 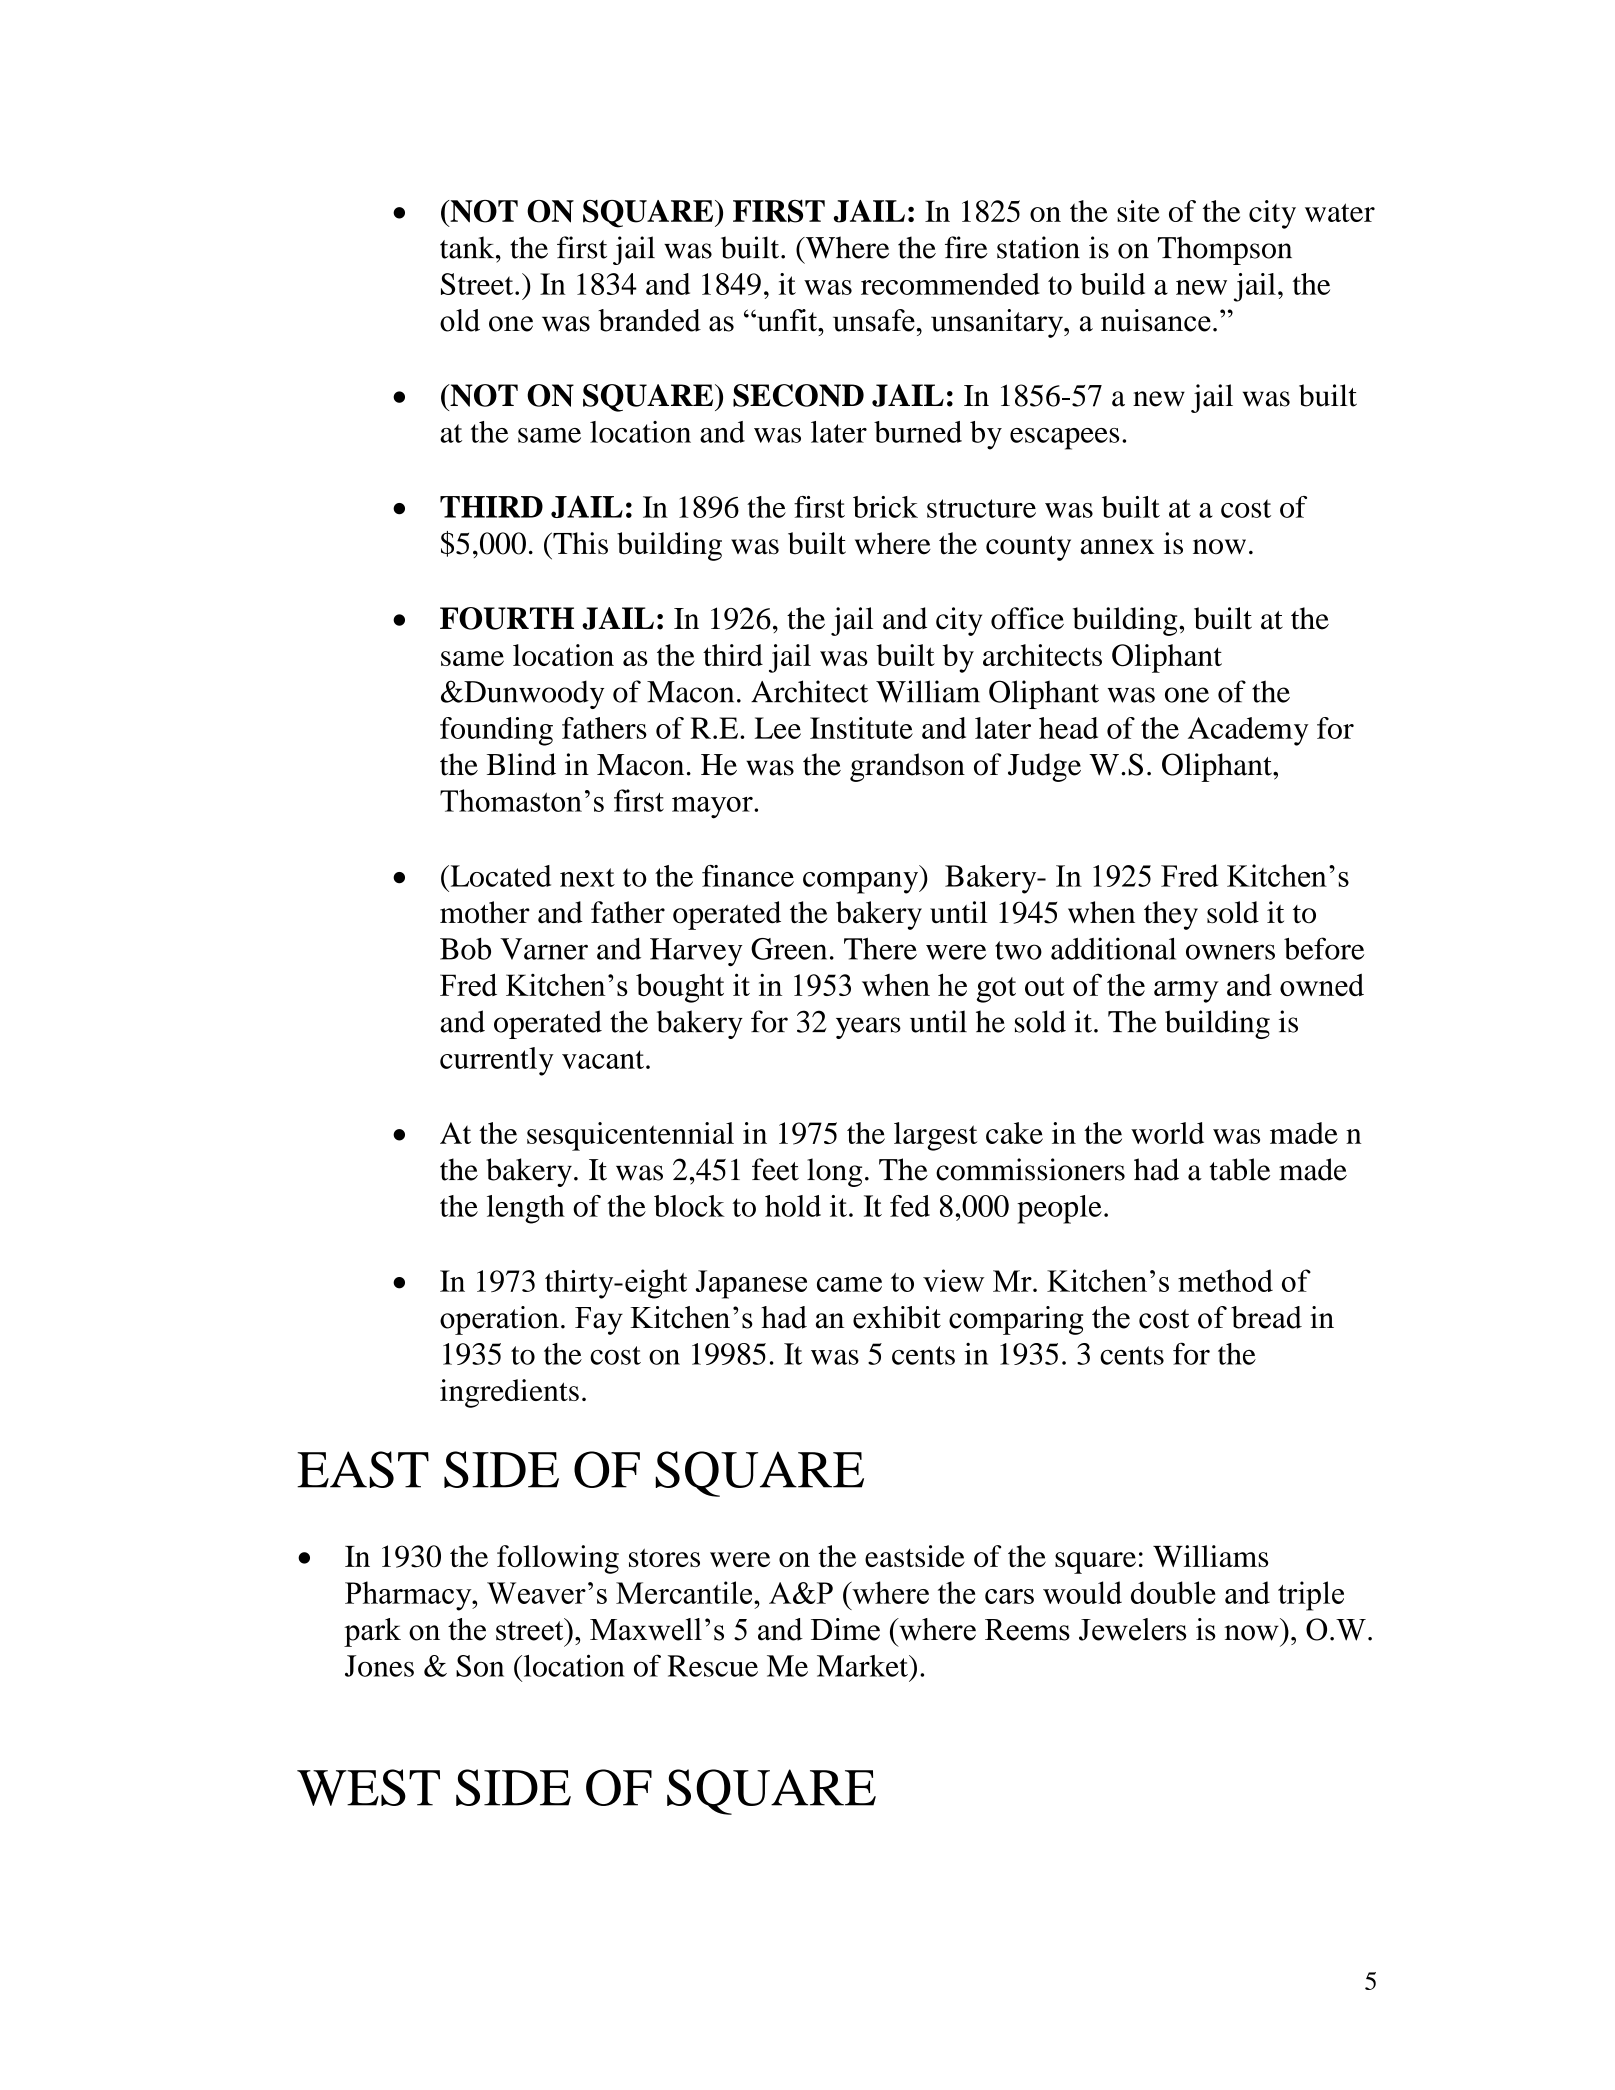 I want to click on company, so click(x=862, y=883).
